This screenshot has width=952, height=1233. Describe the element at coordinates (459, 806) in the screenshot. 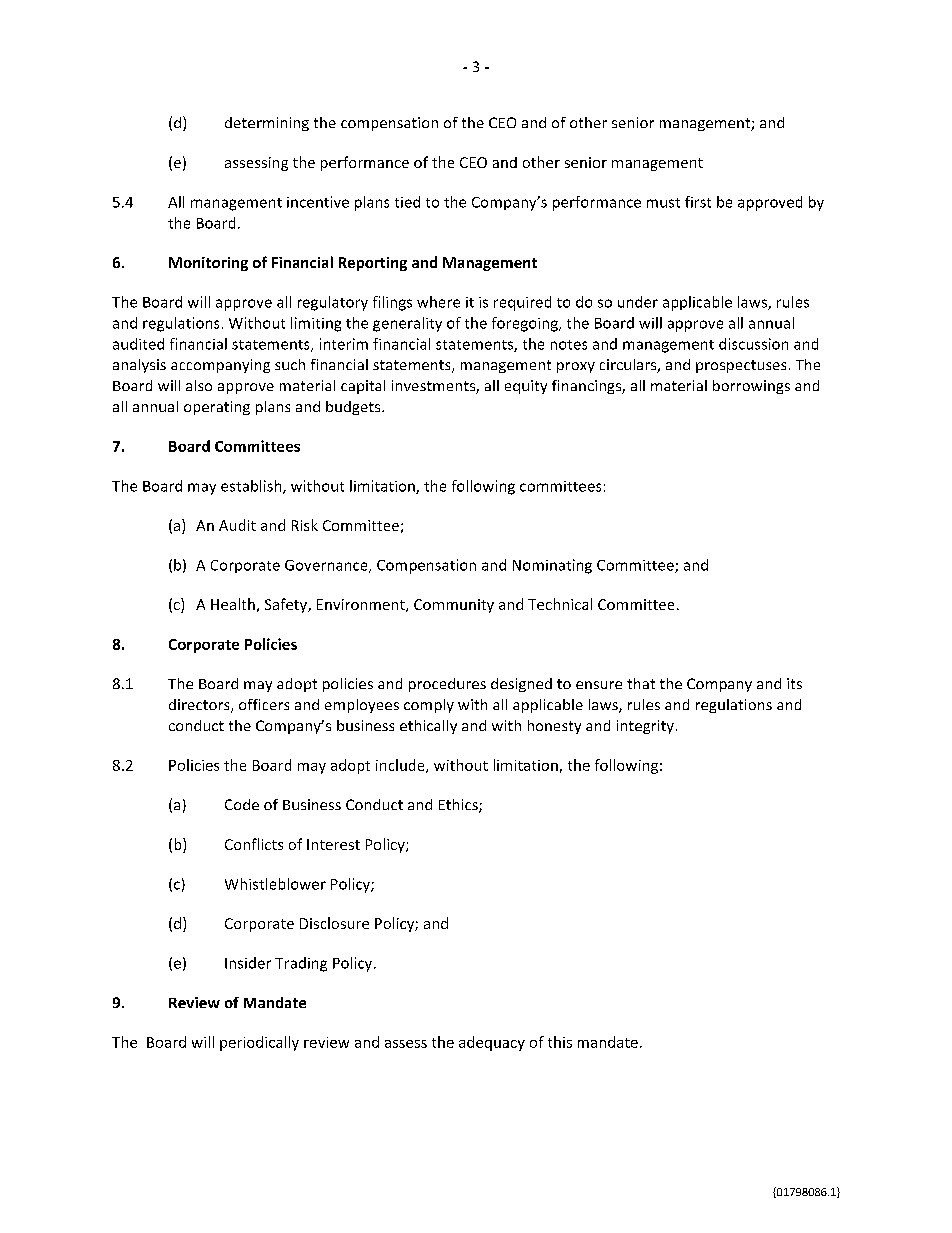

I see `Ethics` at that location.
